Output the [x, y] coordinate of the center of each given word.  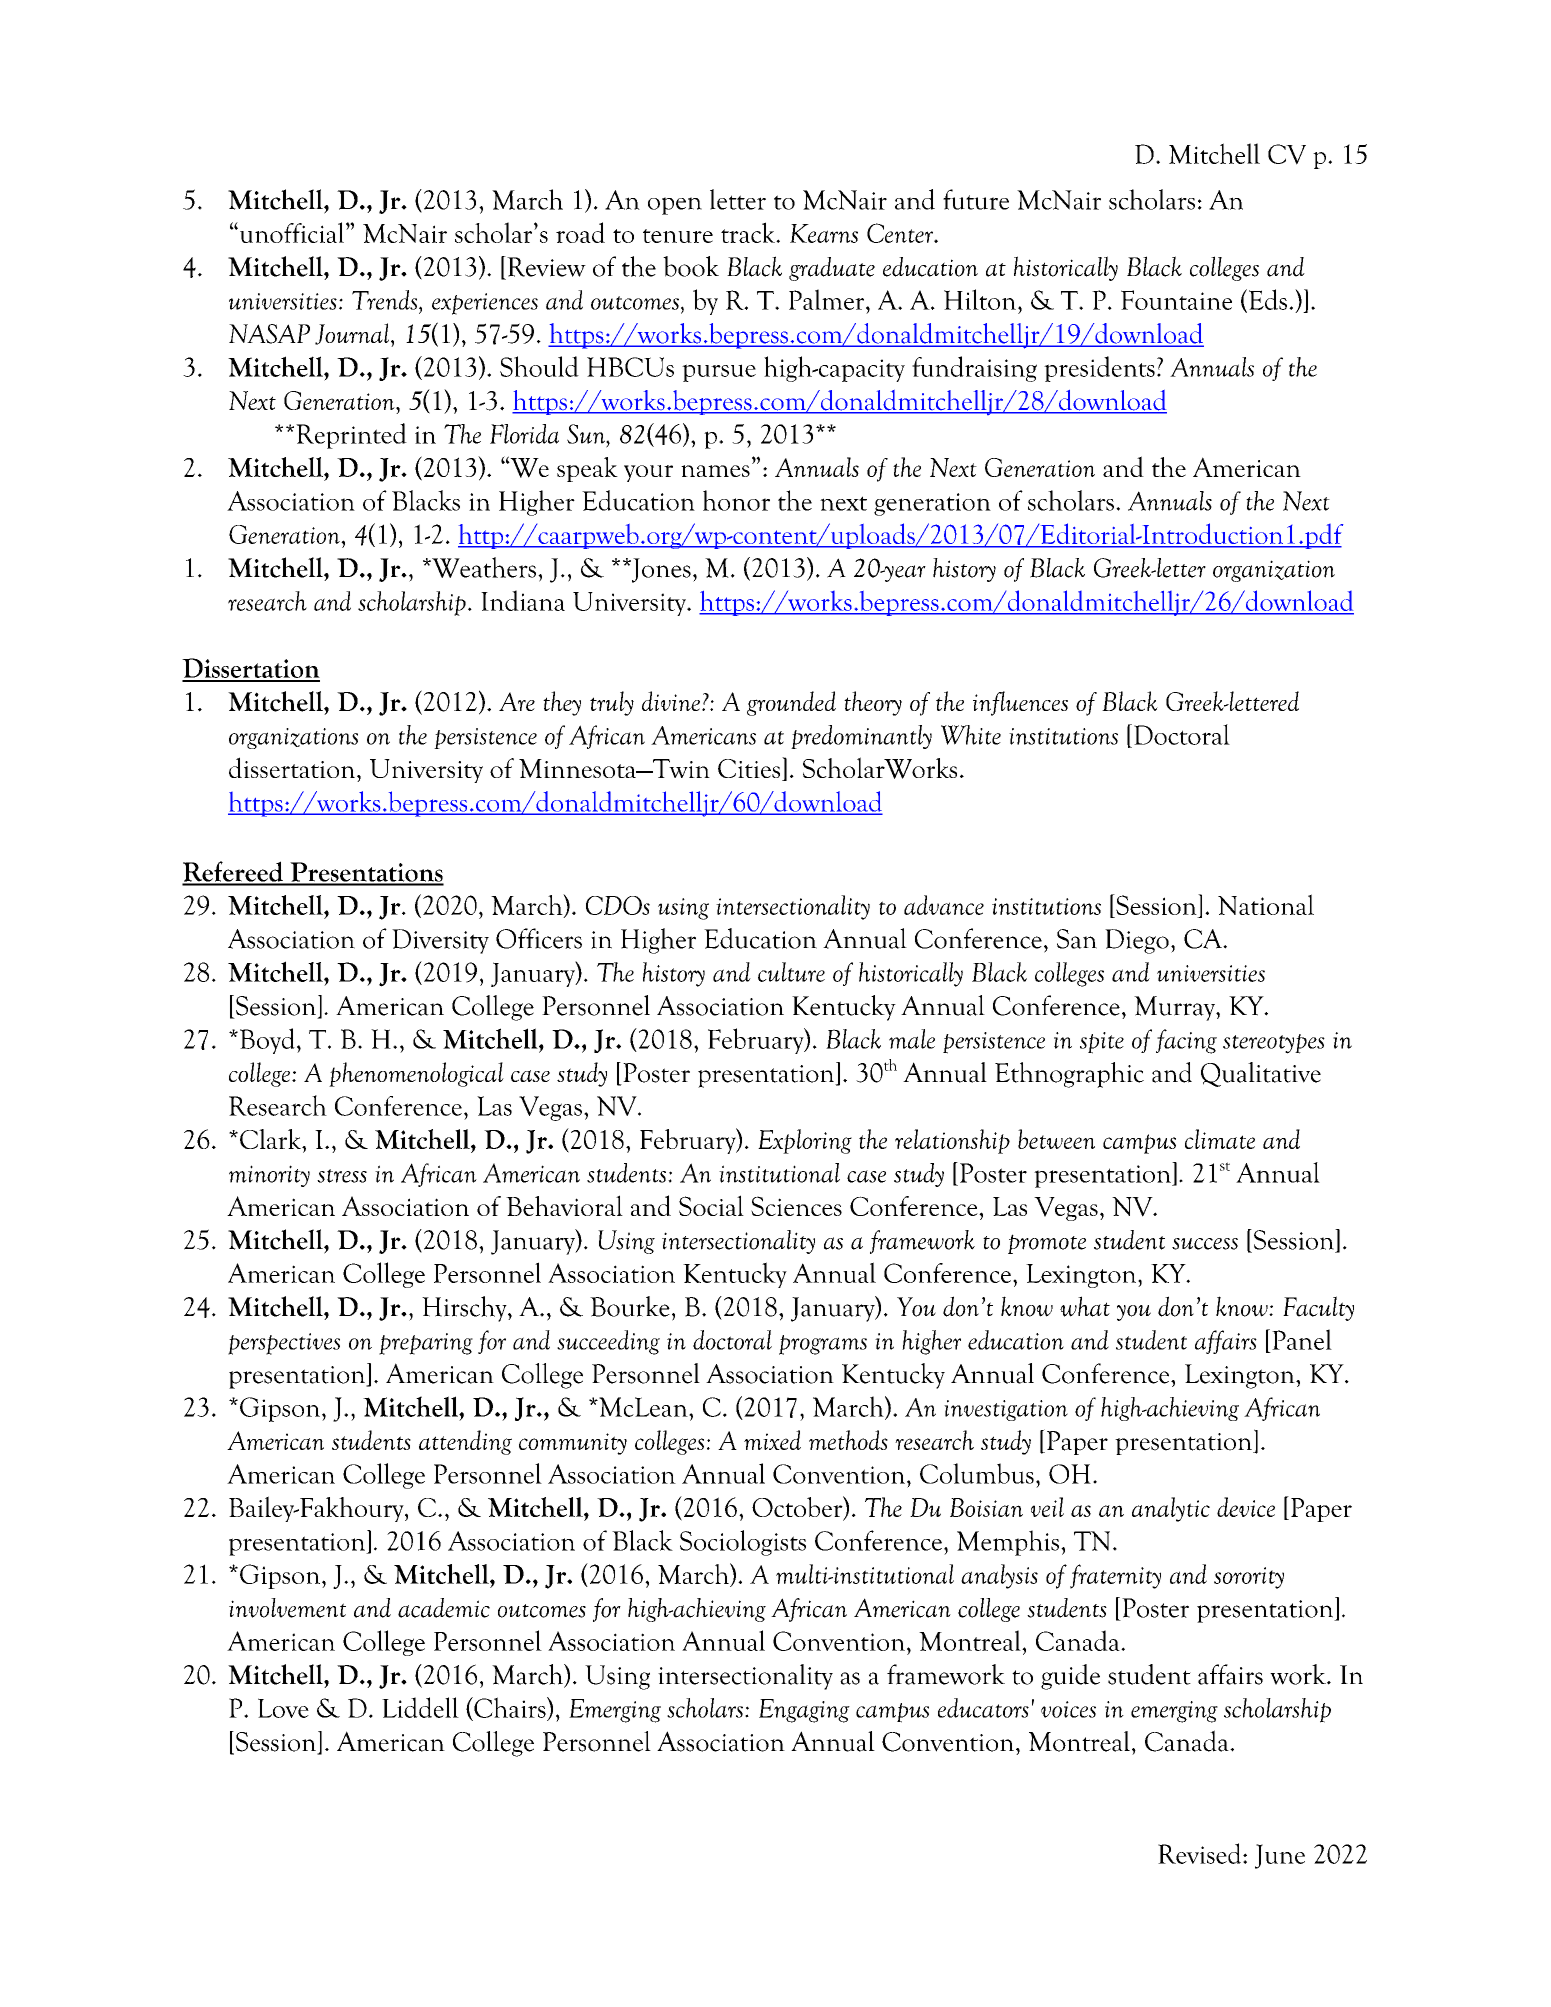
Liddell [420, 1707]
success [1205, 1244]
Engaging [804, 1711]
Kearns [824, 233]
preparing [426, 1344]
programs [823, 1345]
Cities [750, 769]
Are [517, 701]
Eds [1266, 300]
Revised [1201, 1853]
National [1266, 904]
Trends [386, 300]
